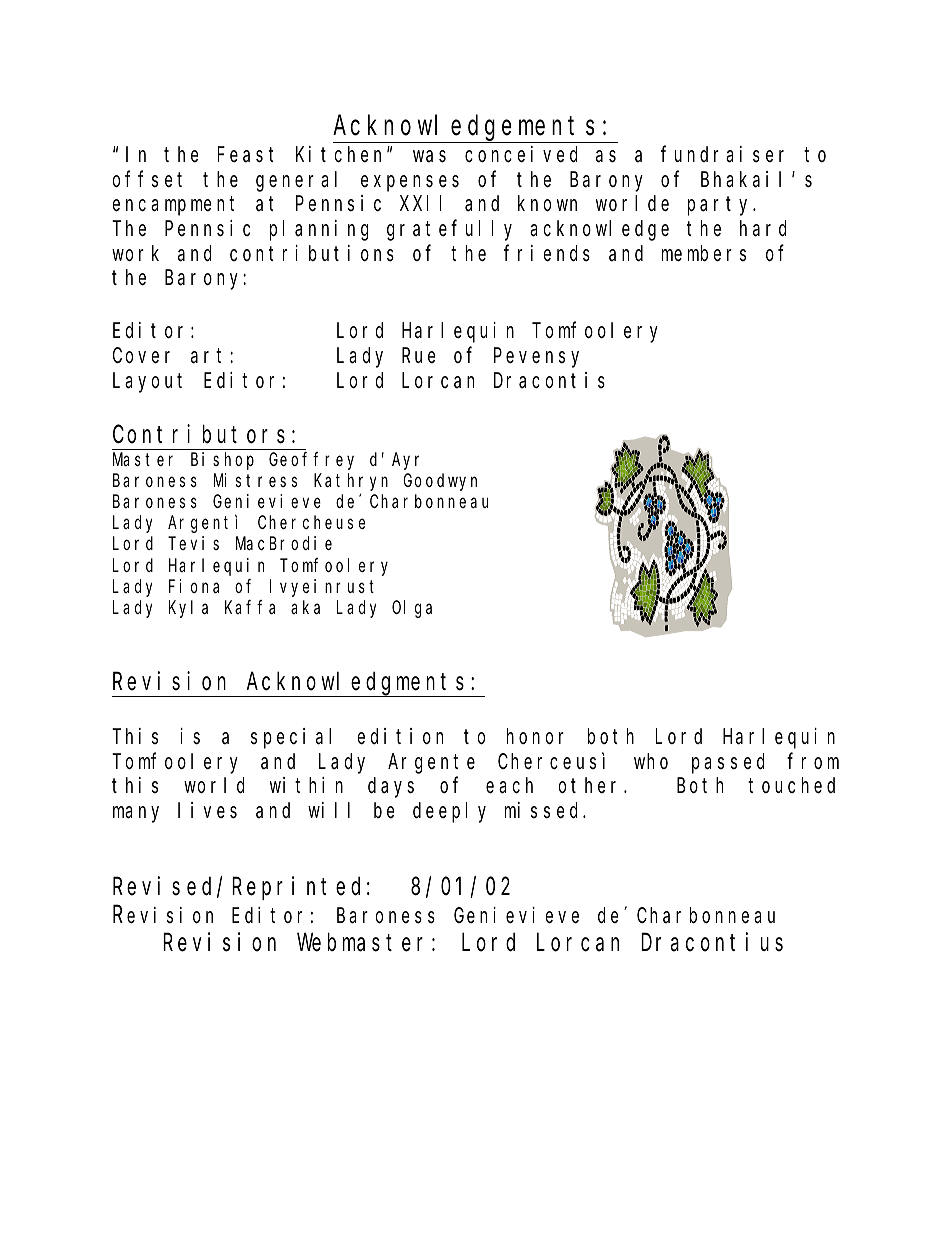  What do you see at coordinates (207, 810) in the screenshot?
I see `lives` at bounding box center [207, 810].
